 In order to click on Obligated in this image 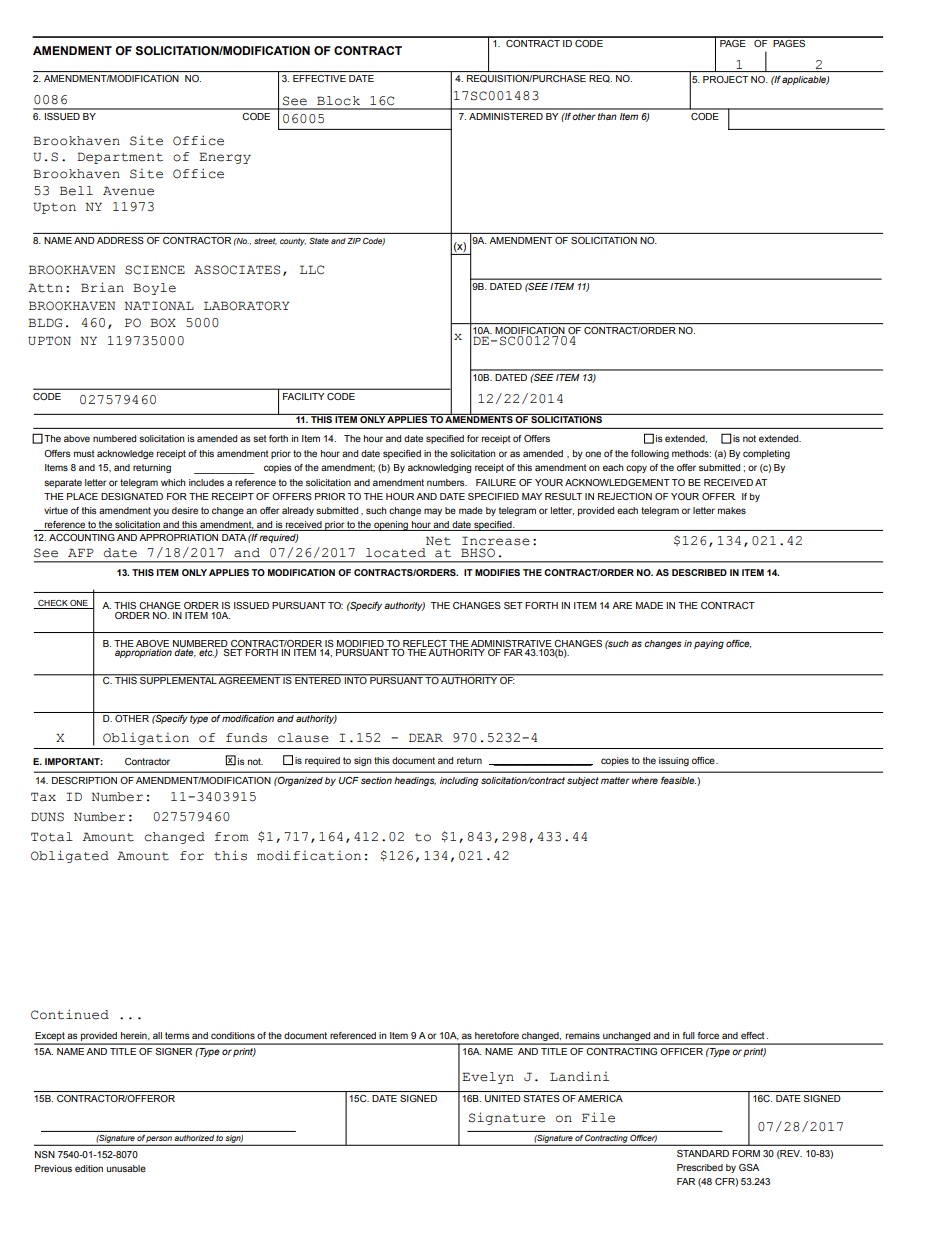, I will do `click(70, 856)`.
